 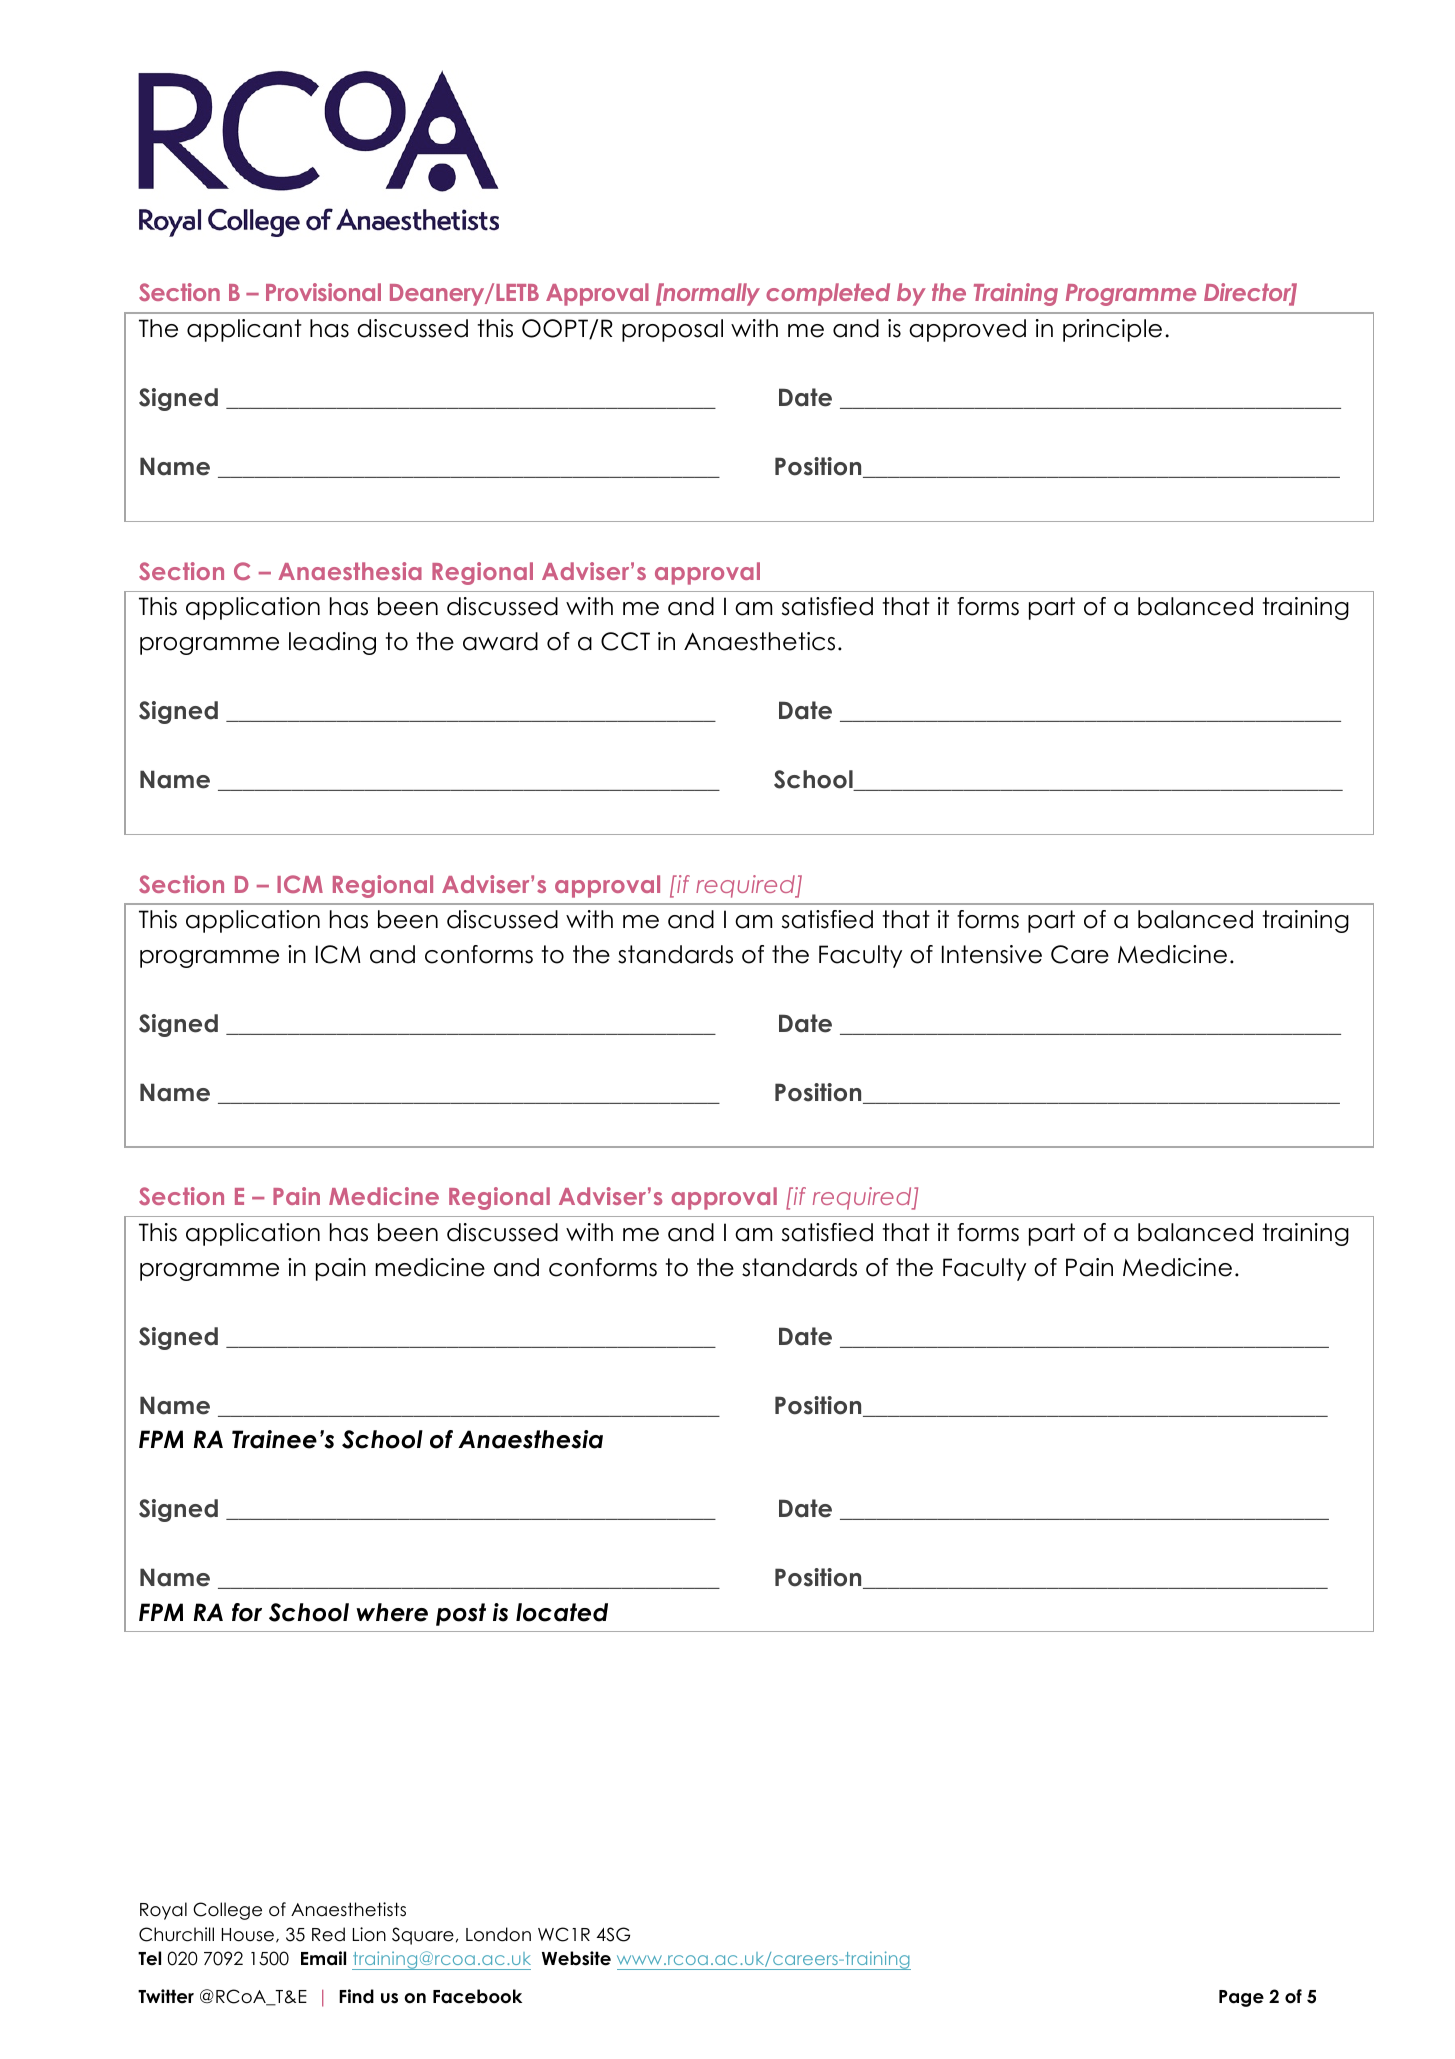 What do you see at coordinates (249, 1935) in the screenshot?
I see `House` at bounding box center [249, 1935].
